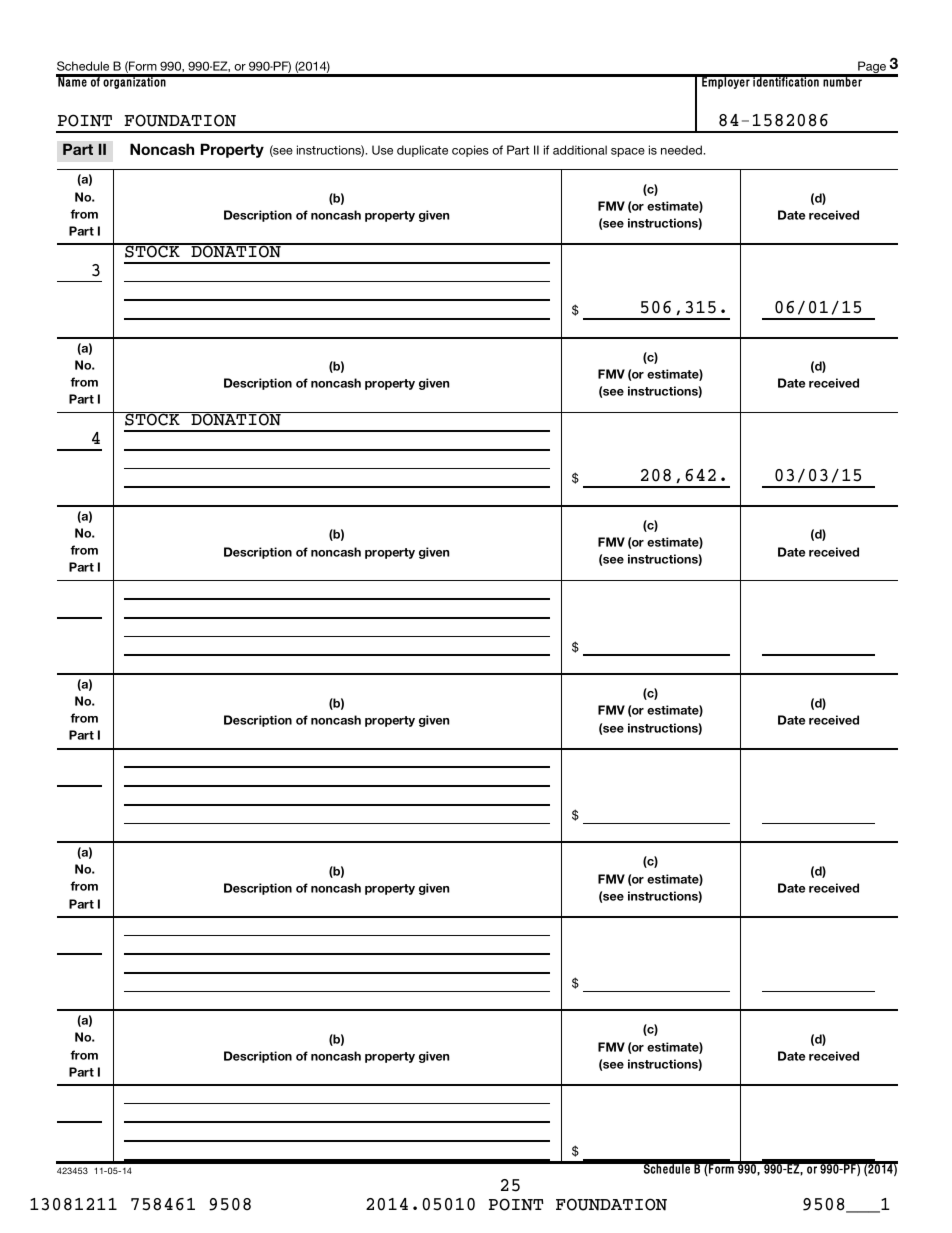  What do you see at coordinates (382, 150) in the document?
I see `Use` at bounding box center [382, 150].
